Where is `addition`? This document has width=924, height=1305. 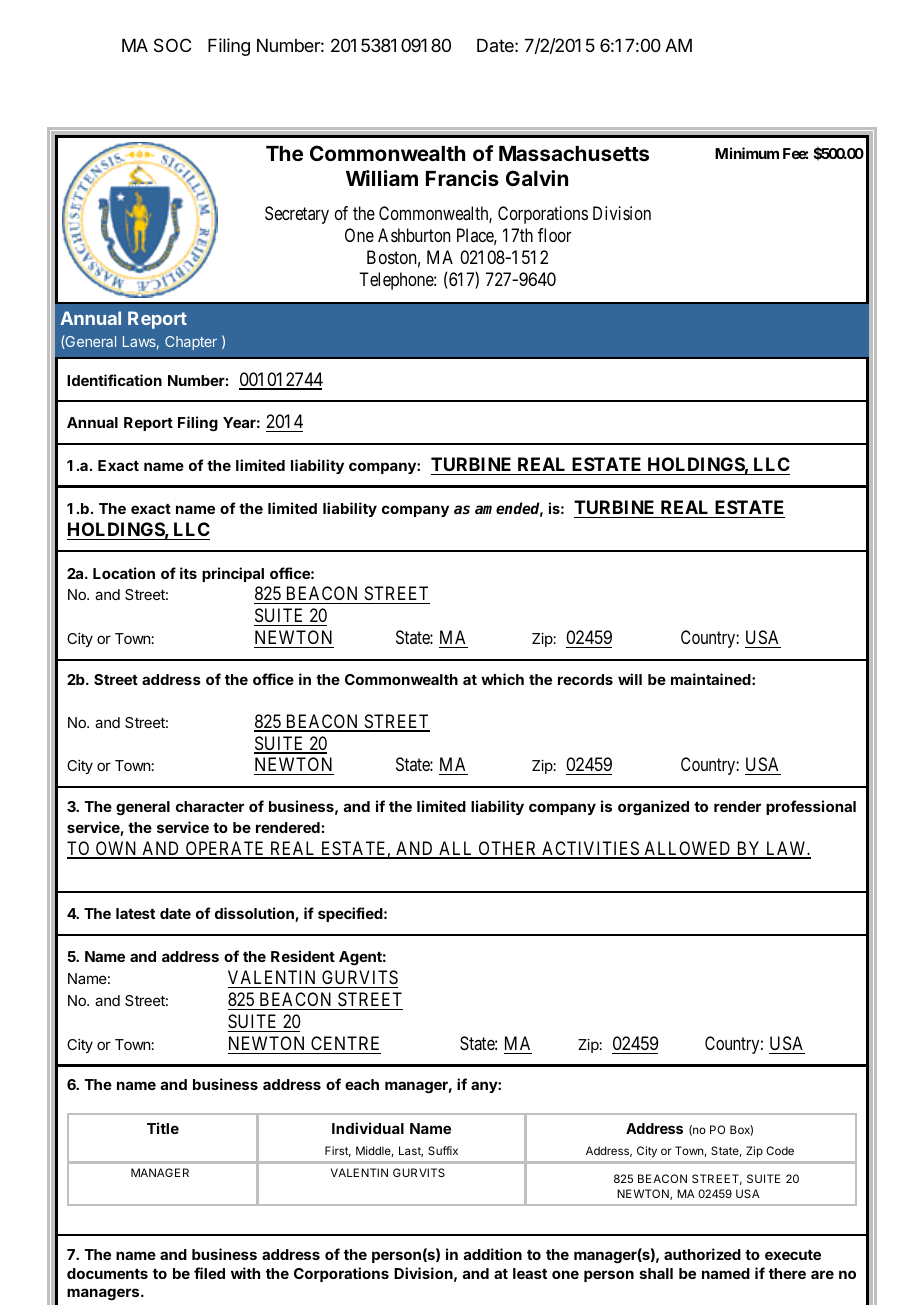
addition is located at coordinates (493, 1254).
